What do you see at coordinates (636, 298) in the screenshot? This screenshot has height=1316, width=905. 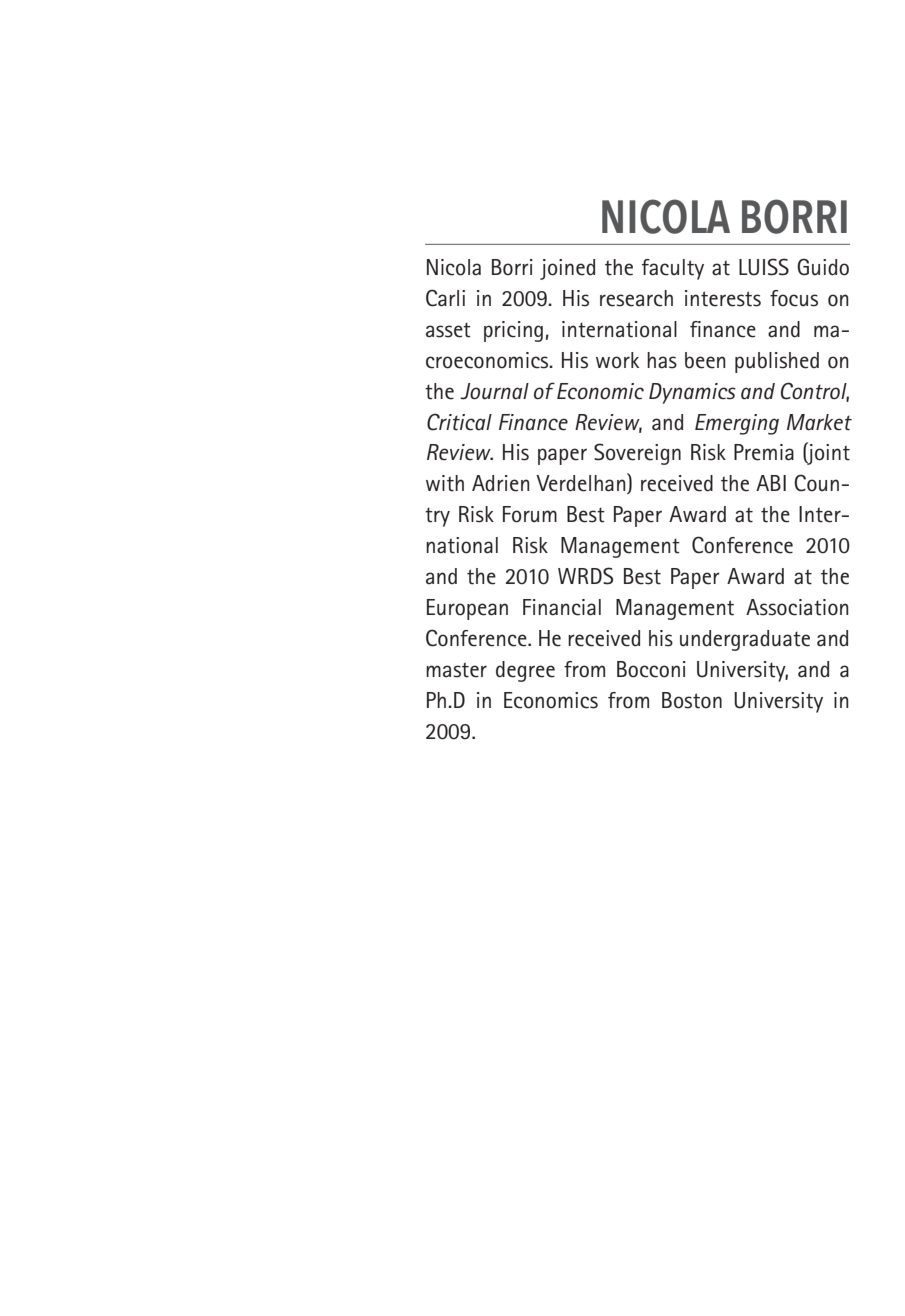 I see `research` at bounding box center [636, 298].
